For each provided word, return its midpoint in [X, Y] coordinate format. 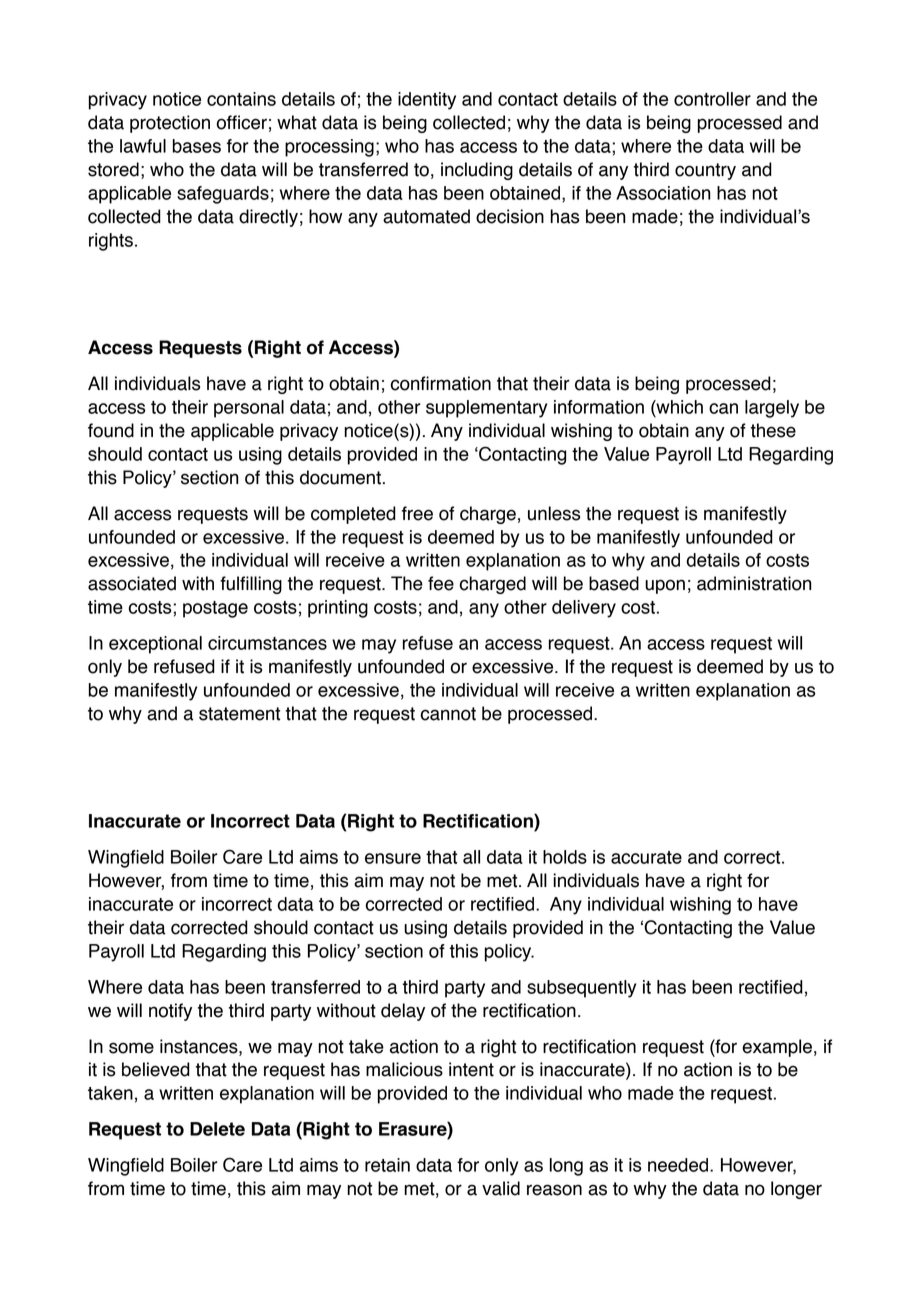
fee [441, 583]
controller [712, 99]
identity [427, 101]
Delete [217, 1129]
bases [197, 146]
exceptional [155, 645]
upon [665, 586]
